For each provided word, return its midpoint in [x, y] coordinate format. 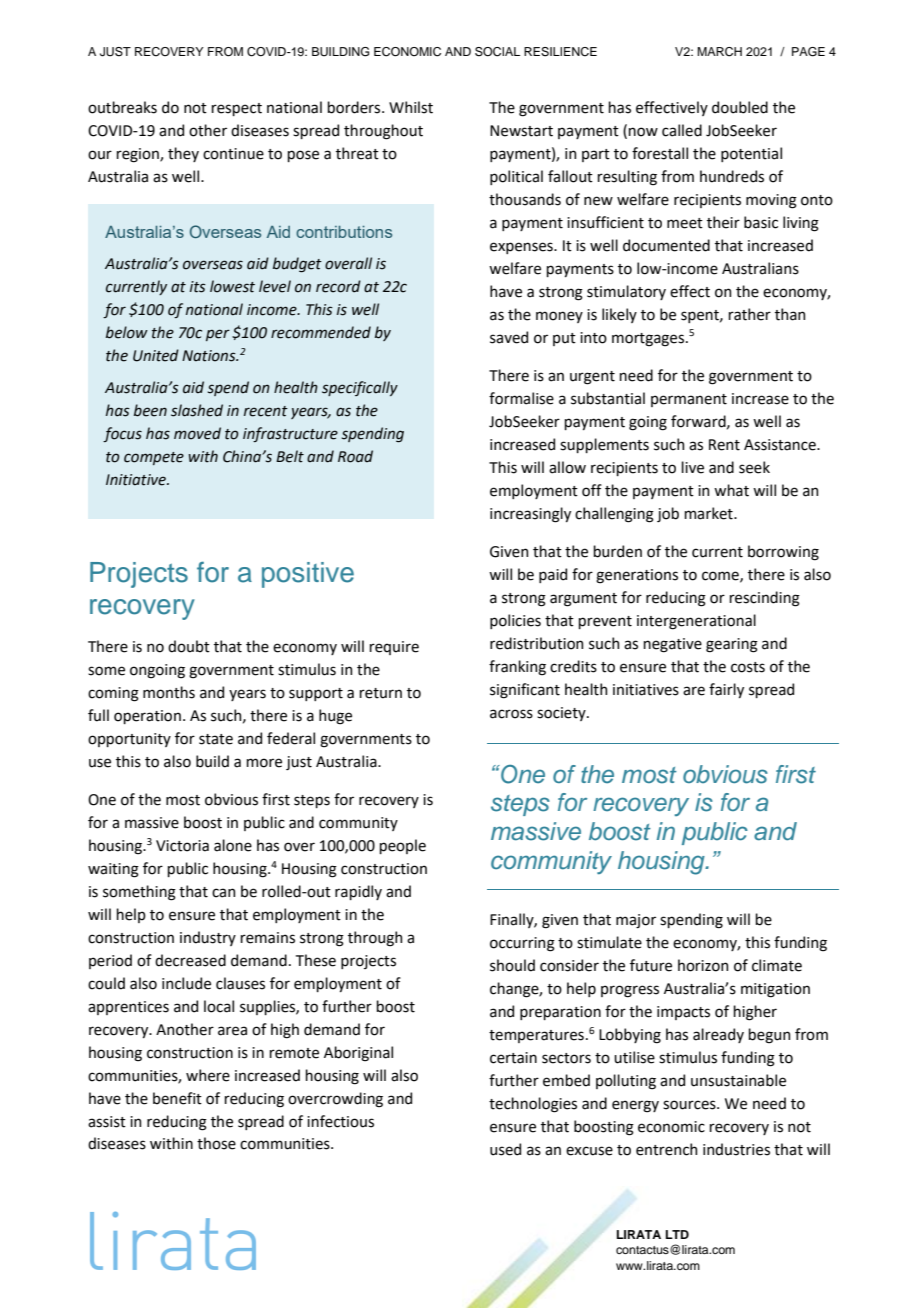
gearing [732, 645]
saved [509, 337]
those [216, 1143]
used [505, 1149]
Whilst [411, 107]
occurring [522, 944]
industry [208, 938]
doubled [740, 107]
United [156, 355]
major [636, 921]
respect [236, 109]
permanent [689, 400]
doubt [189, 646]
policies [515, 621]
